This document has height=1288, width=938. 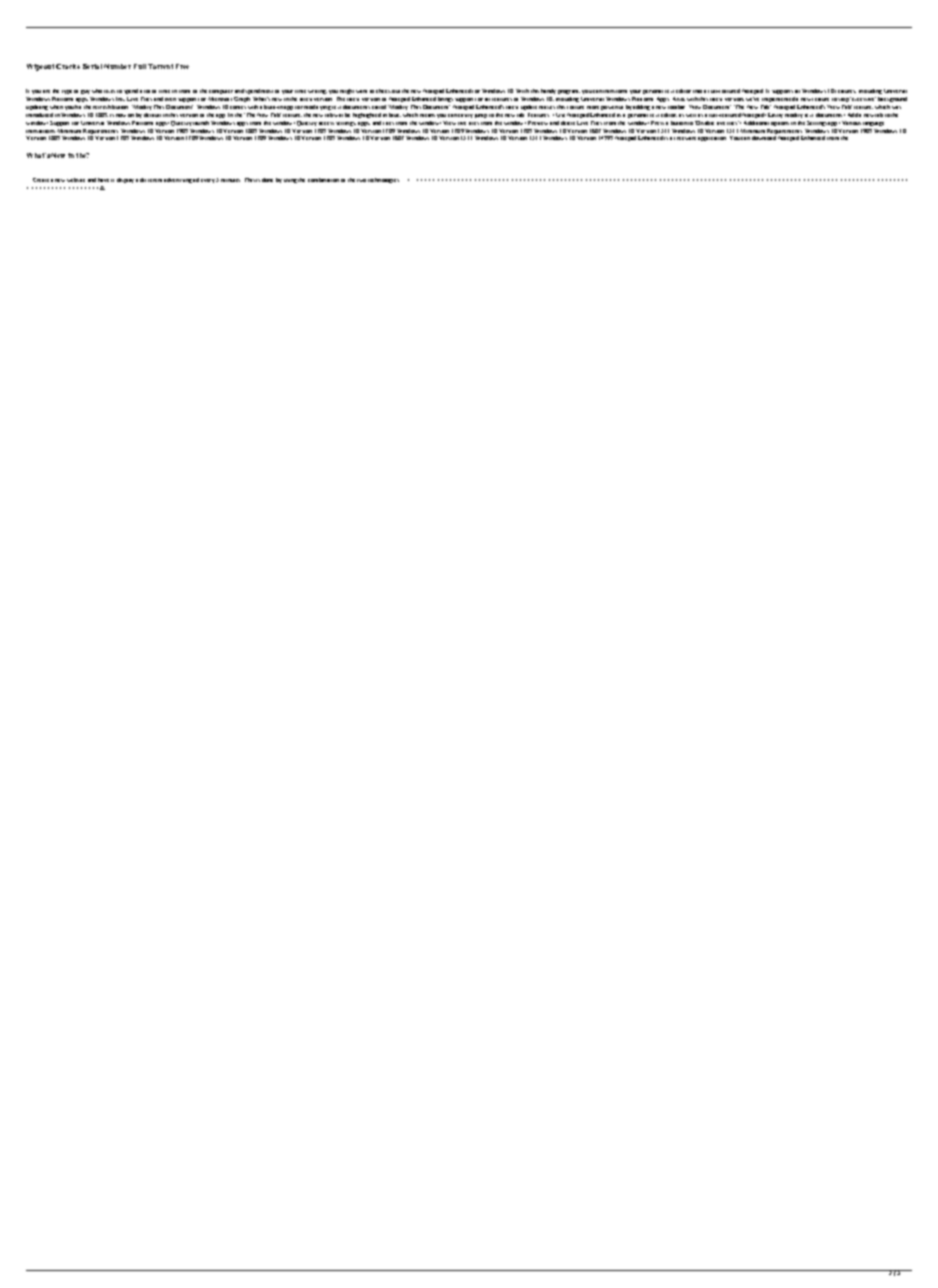 I want to click on download, so click(x=764, y=138).
